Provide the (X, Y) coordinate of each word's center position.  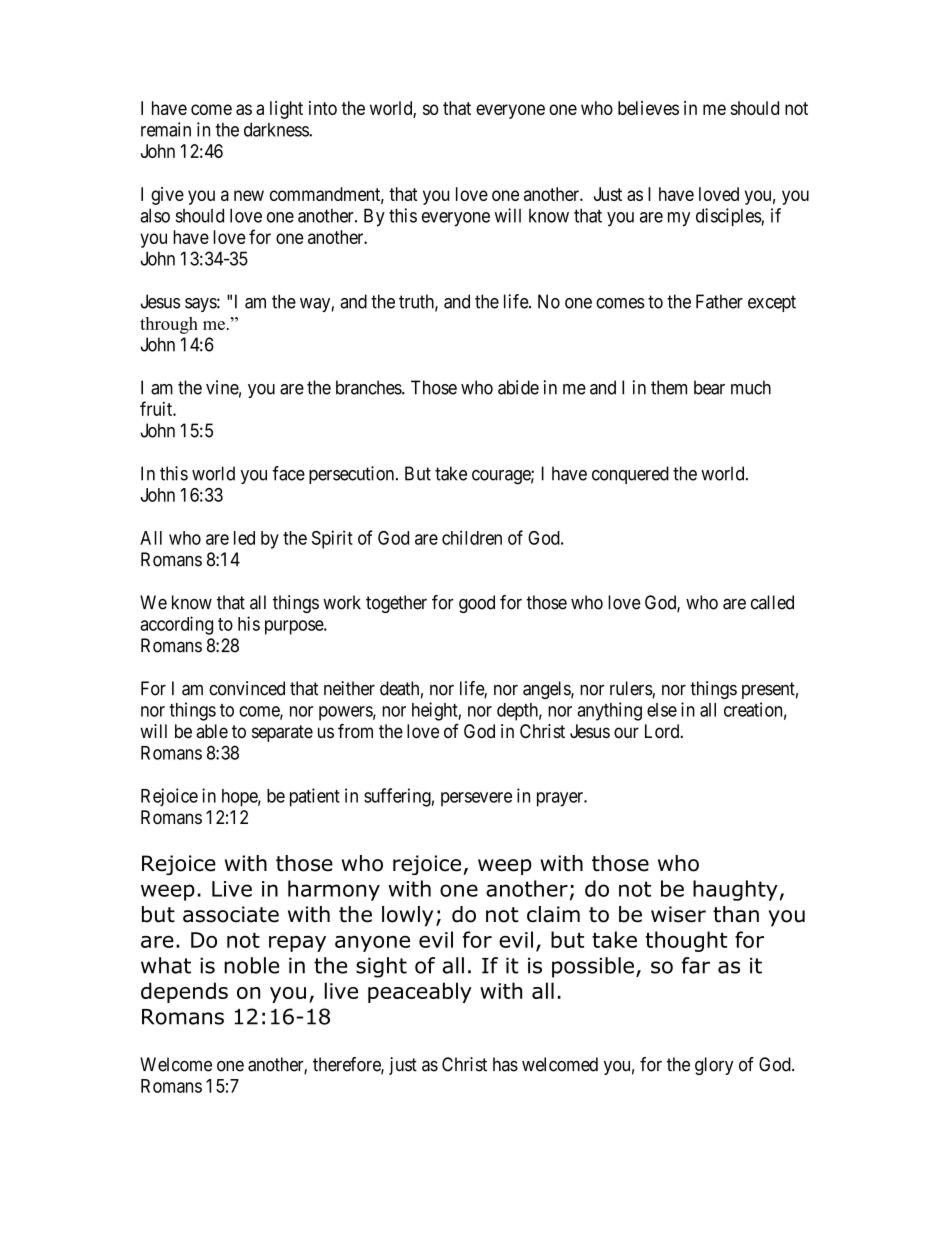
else (662, 710)
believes (648, 108)
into (323, 108)
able (212, 731)
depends (184, 992)
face (288, 473)
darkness (277, 129)
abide (518, 387)
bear (709, 387)
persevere (476, 799)
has (505, 1064)
